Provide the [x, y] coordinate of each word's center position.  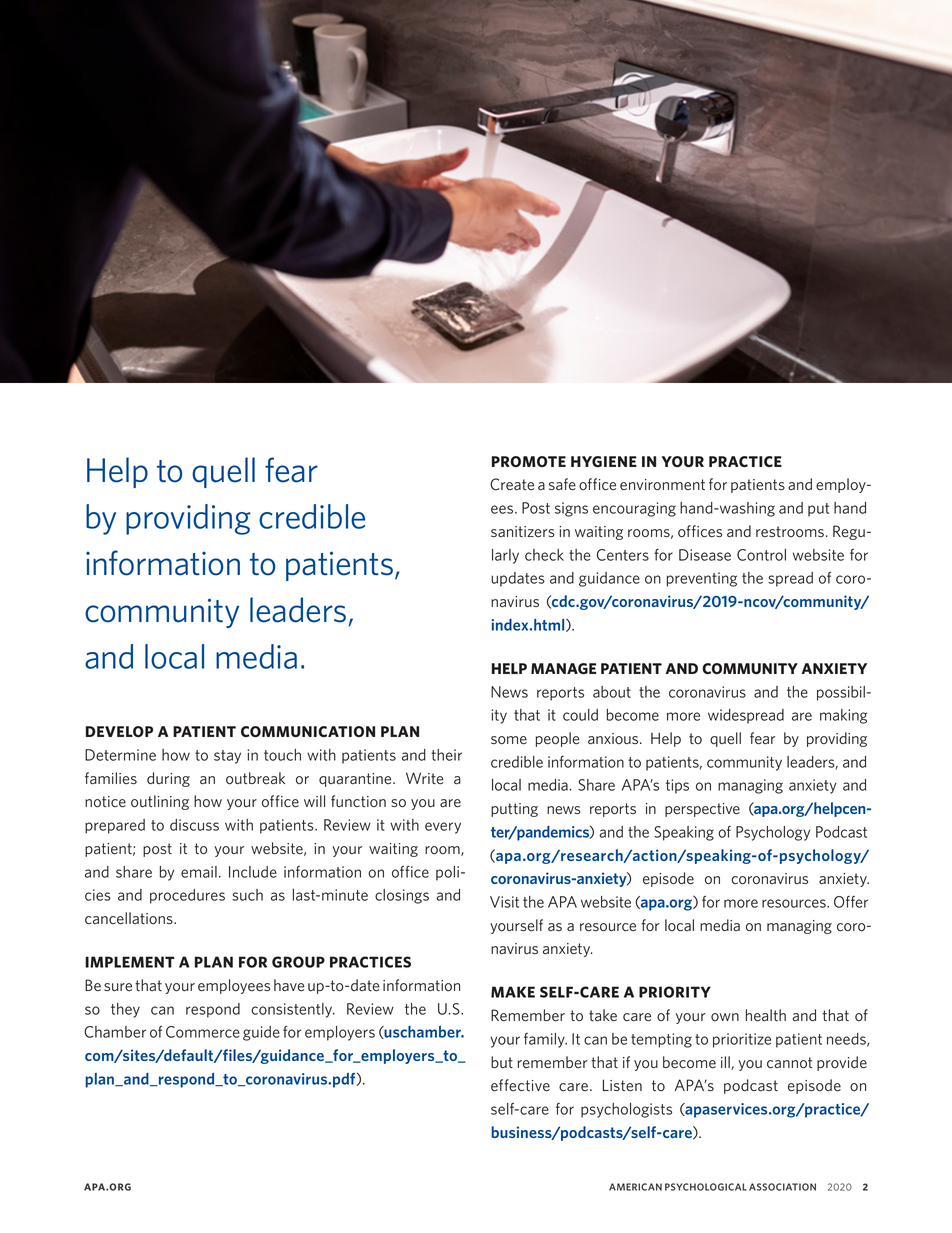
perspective [702, 810]
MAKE [513, 992]
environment [662, 485]
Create [512, 484]
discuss [194, 825]
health [766, 1015]
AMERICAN [635, 1187]
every [443, 828]
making [844, 716]
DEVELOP [119, 731]
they [125, 1010]
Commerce [203, 1032]
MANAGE [564, 669]
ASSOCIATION [782, 1187]
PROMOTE [529, 461]
